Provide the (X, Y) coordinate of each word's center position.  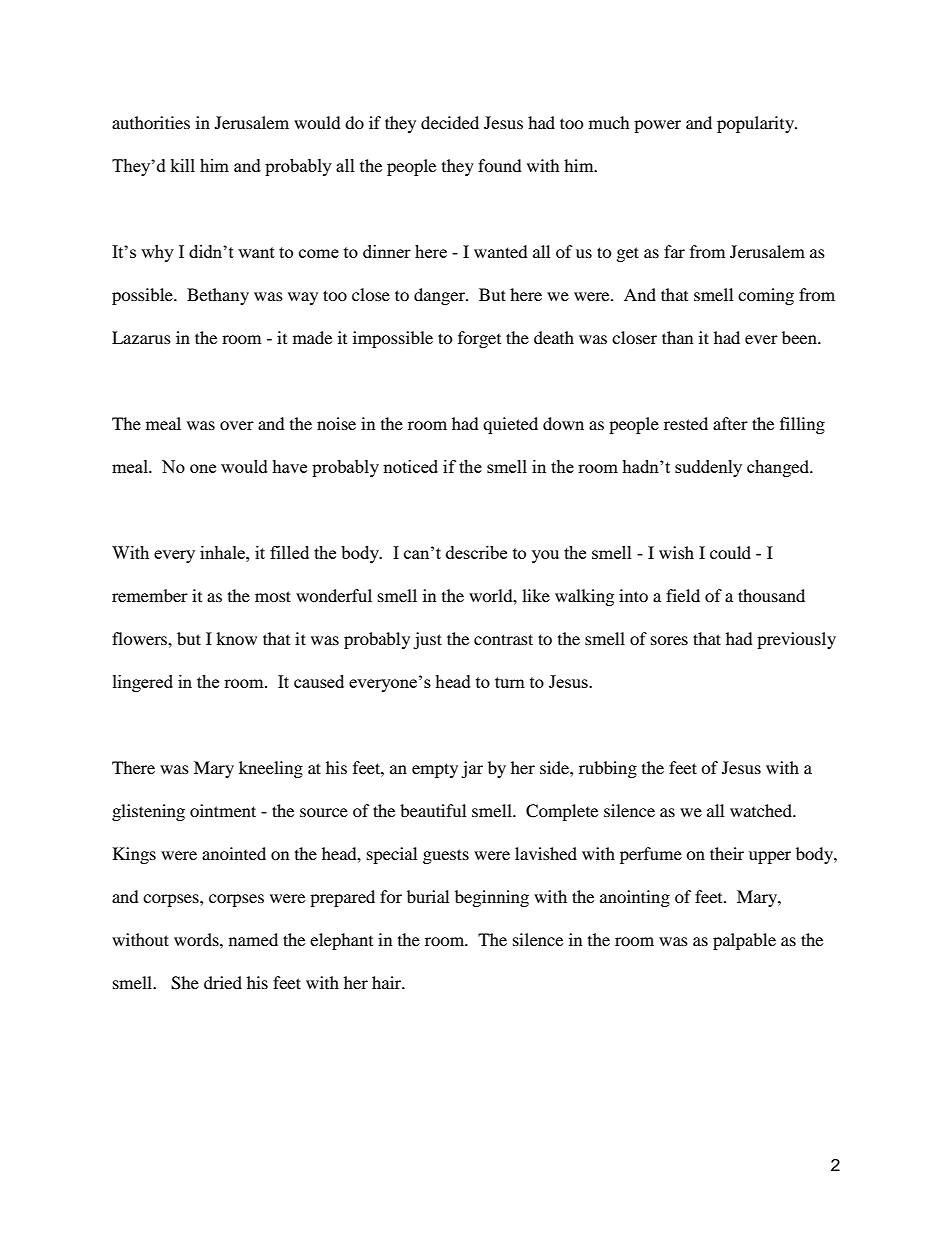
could (730, 552)
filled (289, 552)
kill (182, 165)
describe (476, 552)
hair (388, 982)
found (500, 165)
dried (223, 982)
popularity (756, 124)
